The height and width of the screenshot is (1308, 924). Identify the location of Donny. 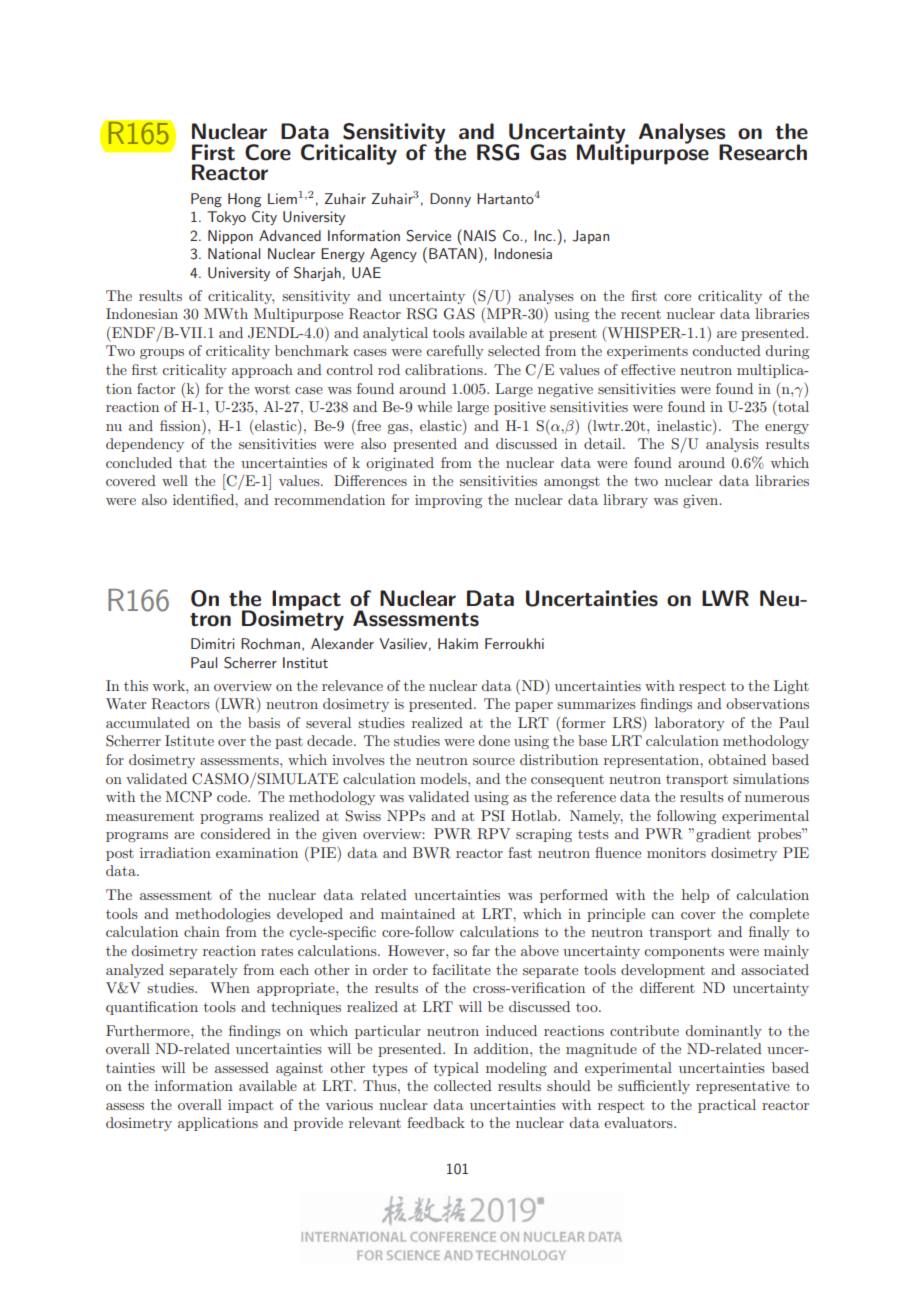
(450, 200).
